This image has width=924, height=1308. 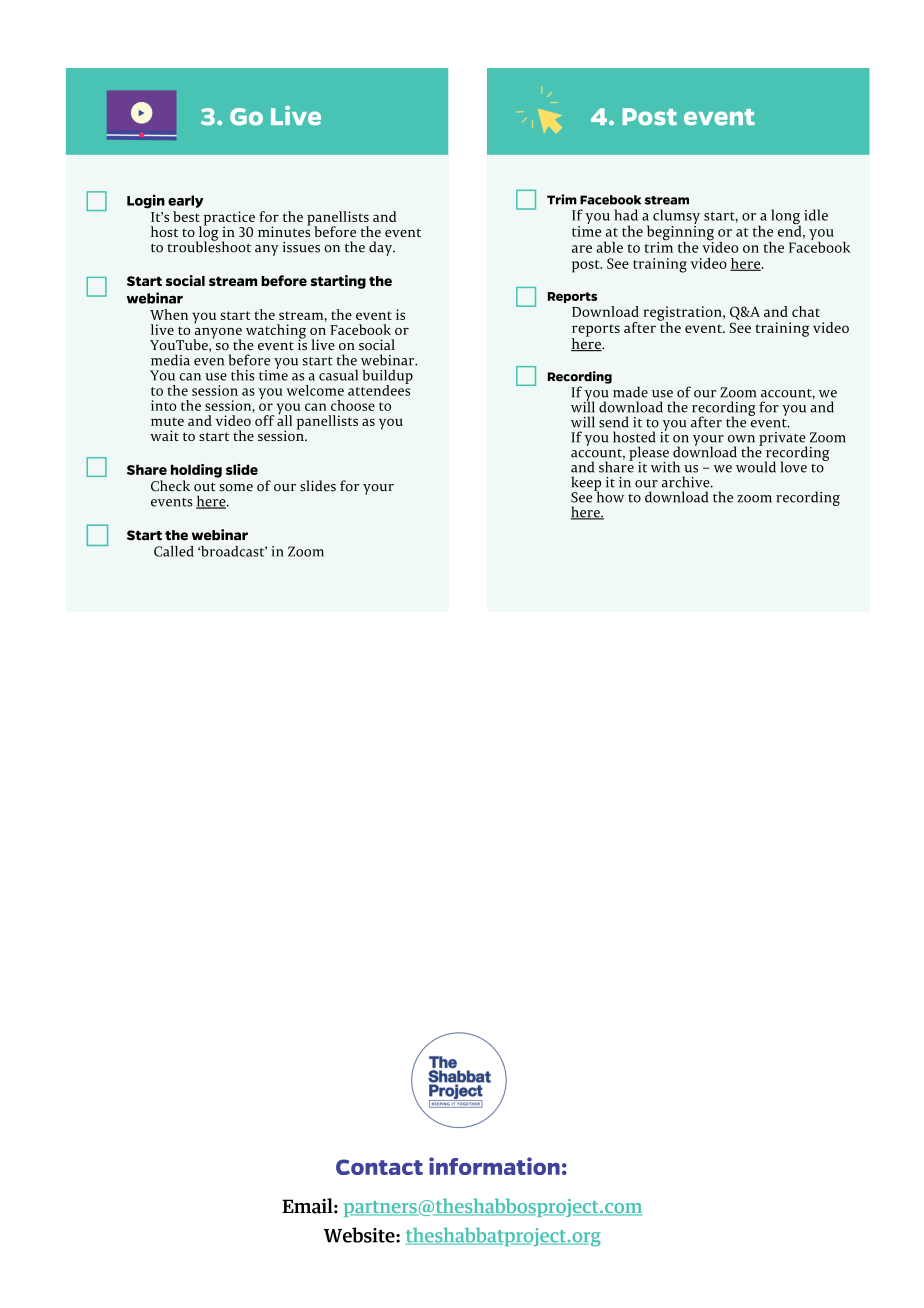 What do you see at coordinates (229, 219) in the image?
I see `practice` at bounding box center [229, 219].
